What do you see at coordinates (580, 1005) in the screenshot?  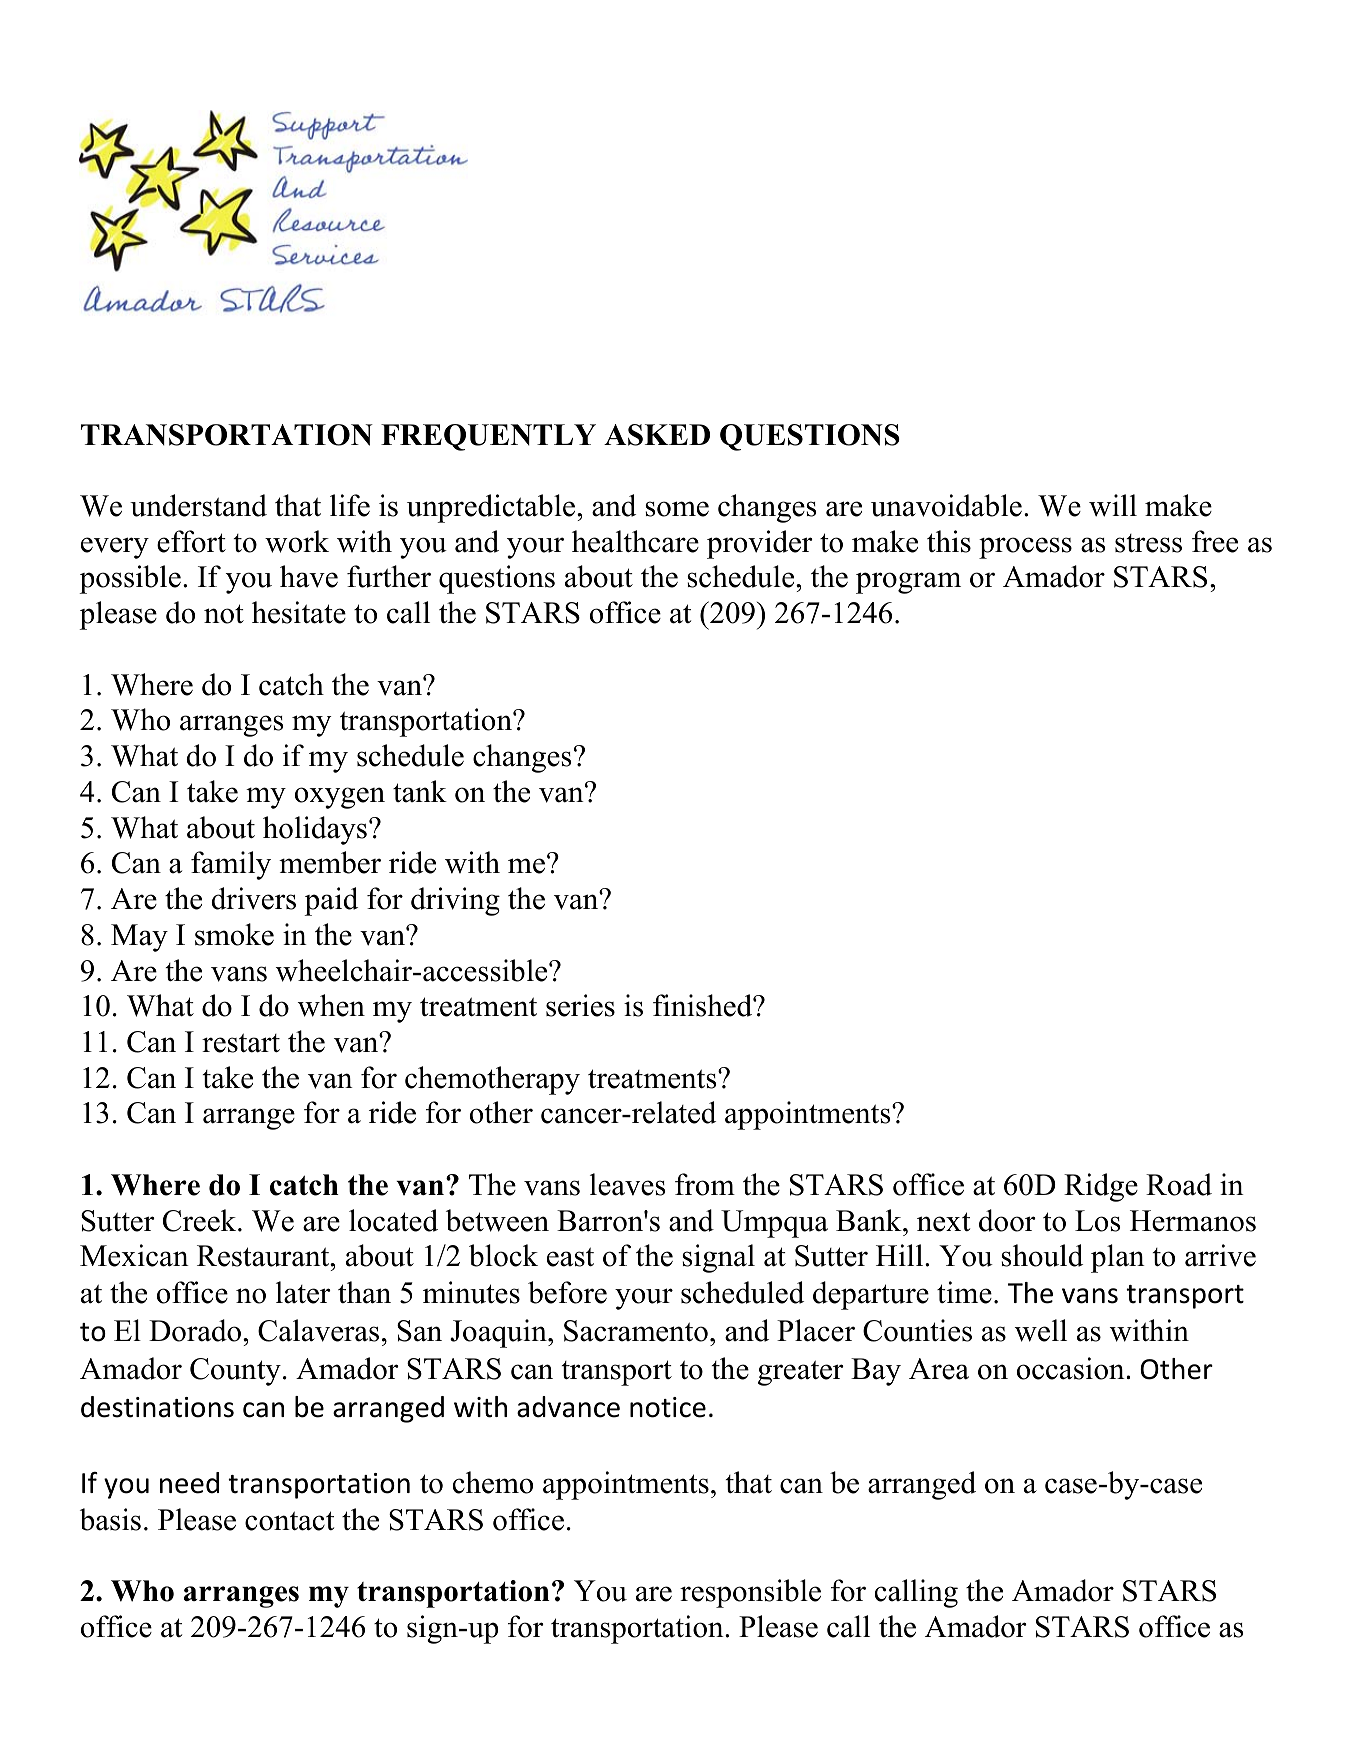 I see `series` at bounding box center [580, 1005].
